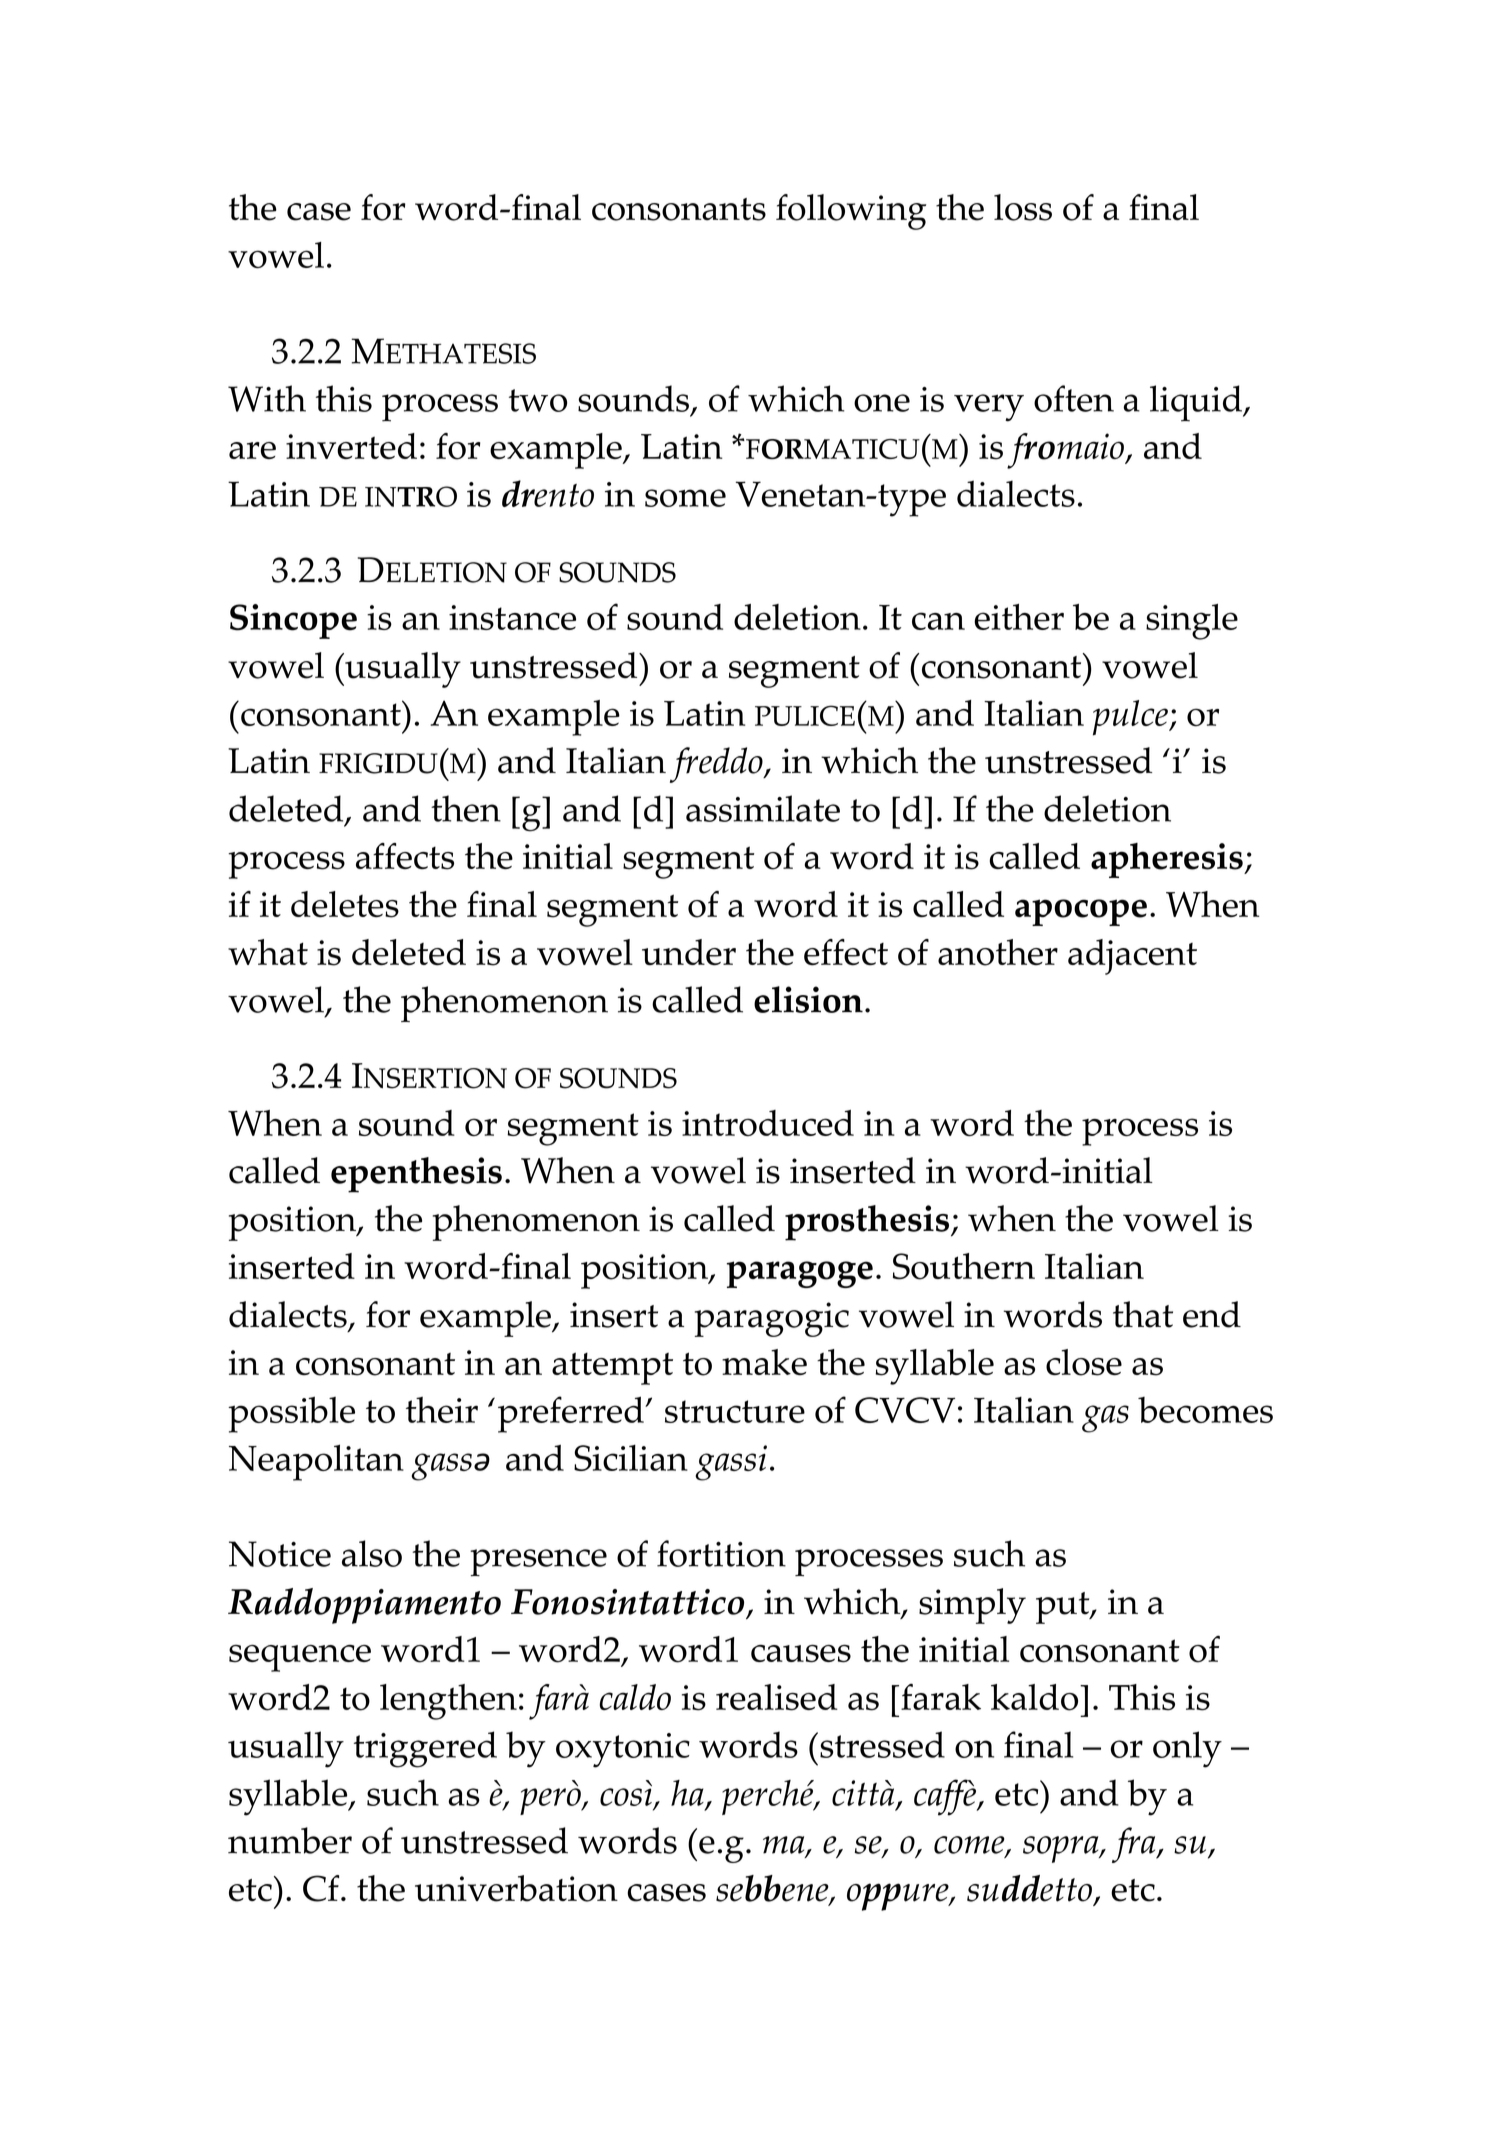  I want to click on triggered, so click(425, 1749).
